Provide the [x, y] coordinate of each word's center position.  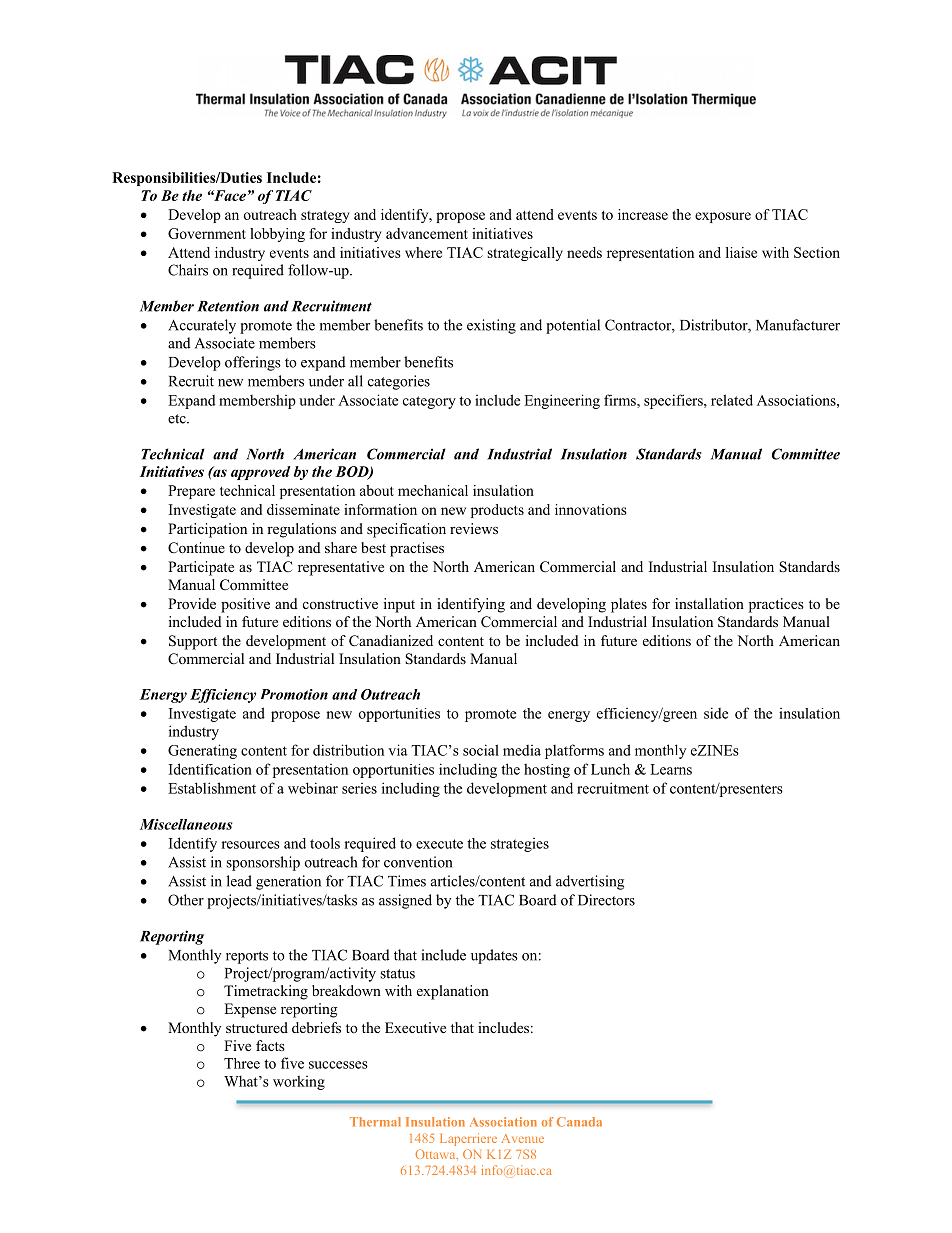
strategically [525, 254]
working [299, 1082]
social [481, 750]
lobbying [277, 235]
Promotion [294, 694]
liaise [741, 252]
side [716, 713]
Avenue [522, 1138]
